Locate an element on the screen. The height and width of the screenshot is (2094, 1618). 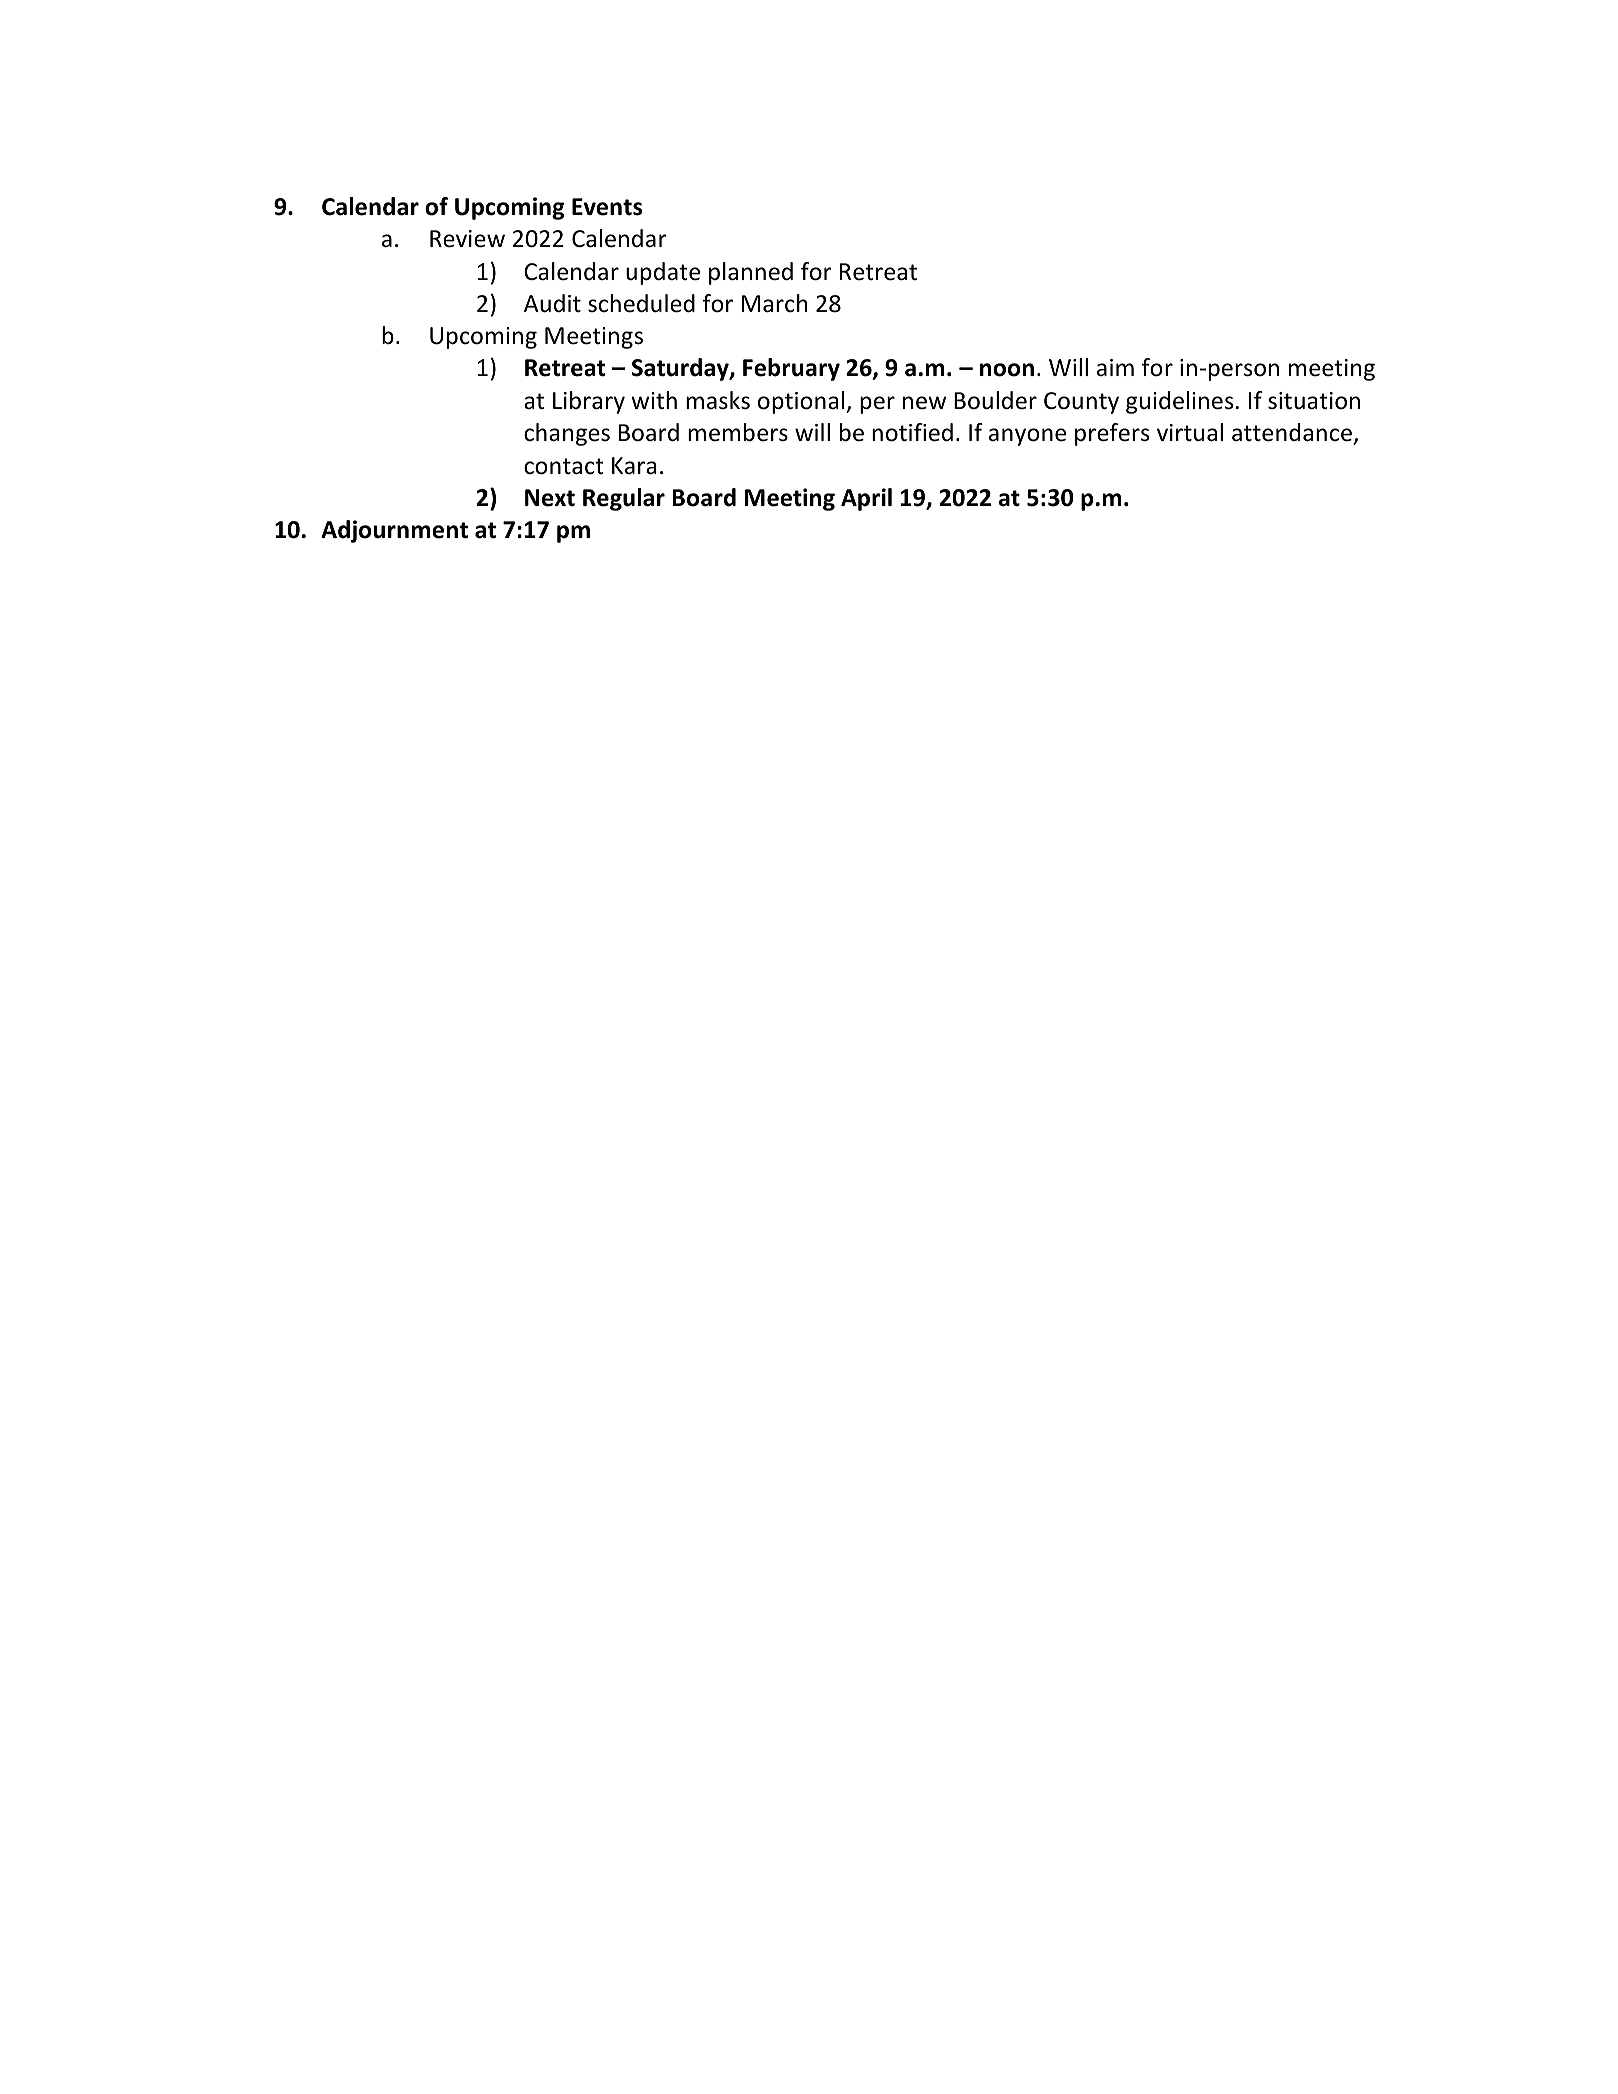
Events is located at coordinates (607, 207).
